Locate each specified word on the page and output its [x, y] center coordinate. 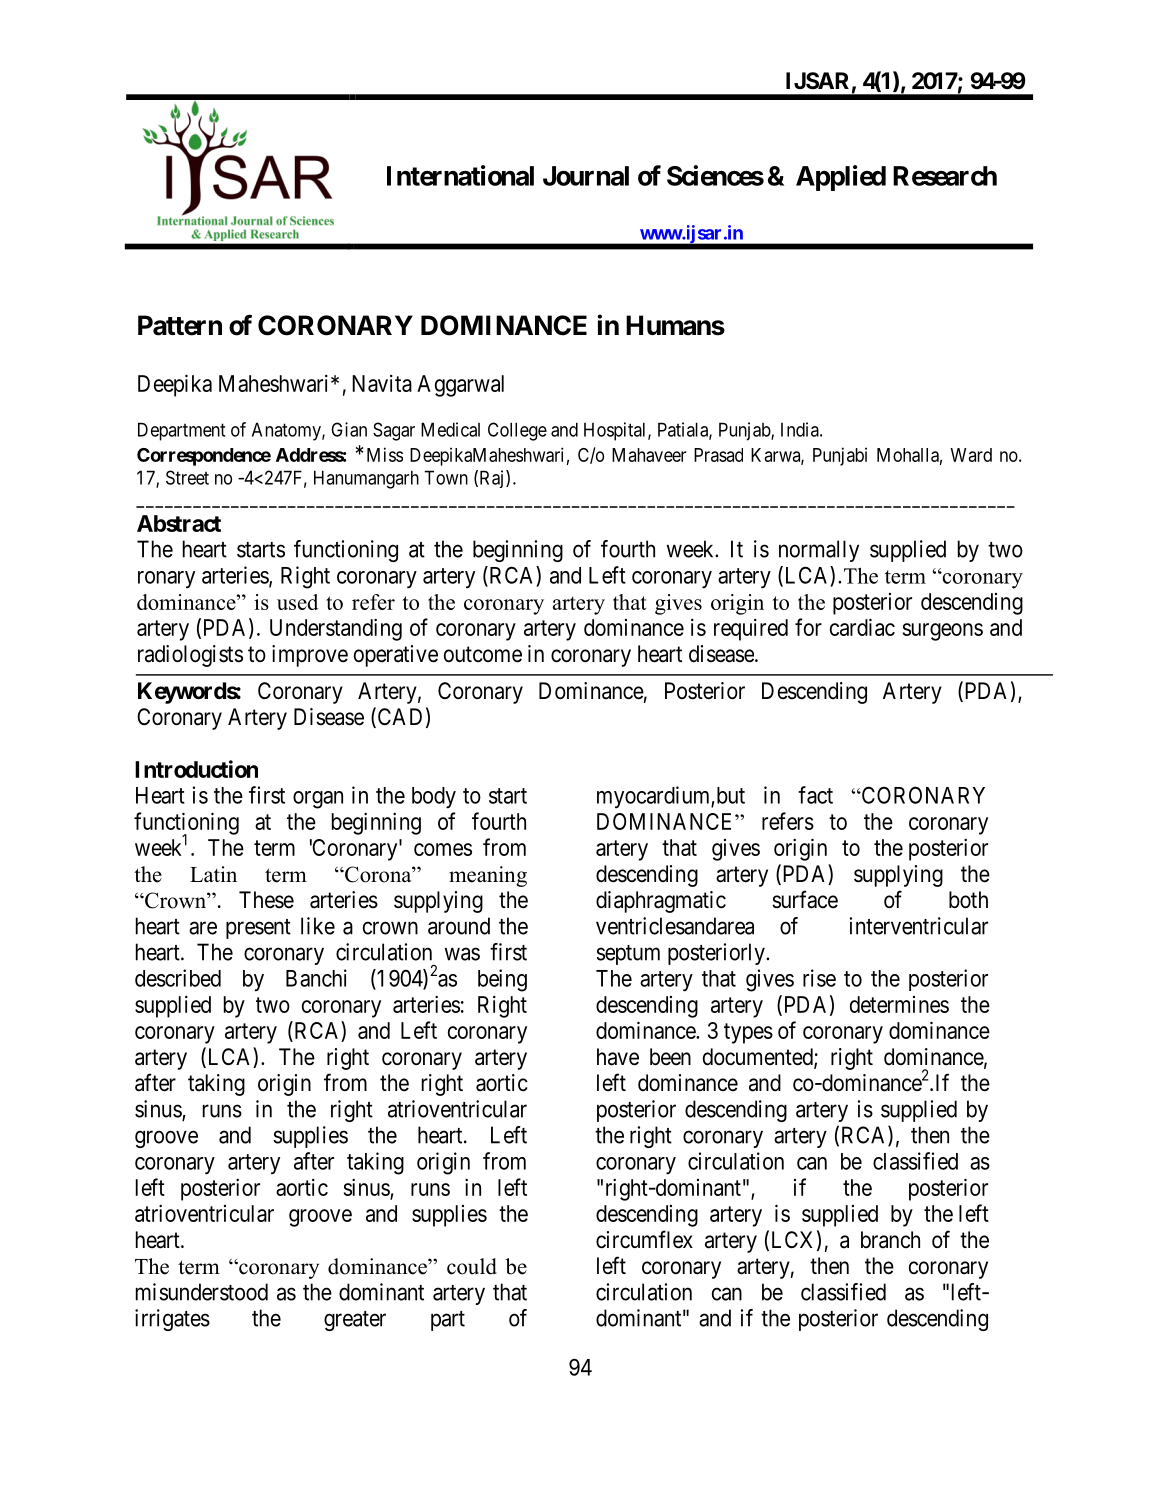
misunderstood [202, 1292]
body [434, 798]
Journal [586, 176]
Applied [841, 178]
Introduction [196, 769]
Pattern [180, 325]
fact [815, 795]
